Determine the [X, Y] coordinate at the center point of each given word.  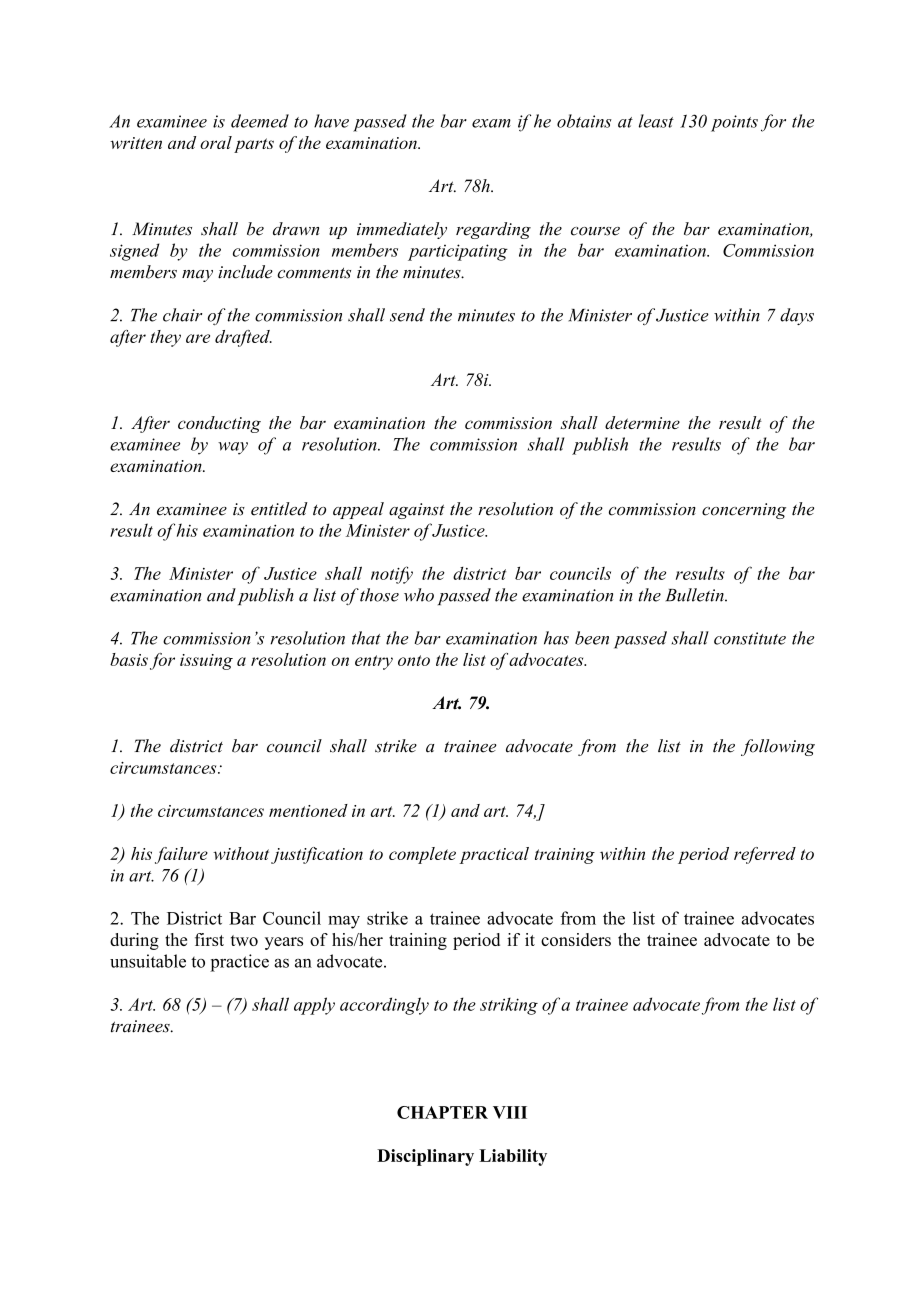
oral [216, 142]
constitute [750, 638]
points [734, 123]
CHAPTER [442, 1112]
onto [414, 660]
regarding [493, 230]
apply [314, 1006]
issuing [206, 662]
